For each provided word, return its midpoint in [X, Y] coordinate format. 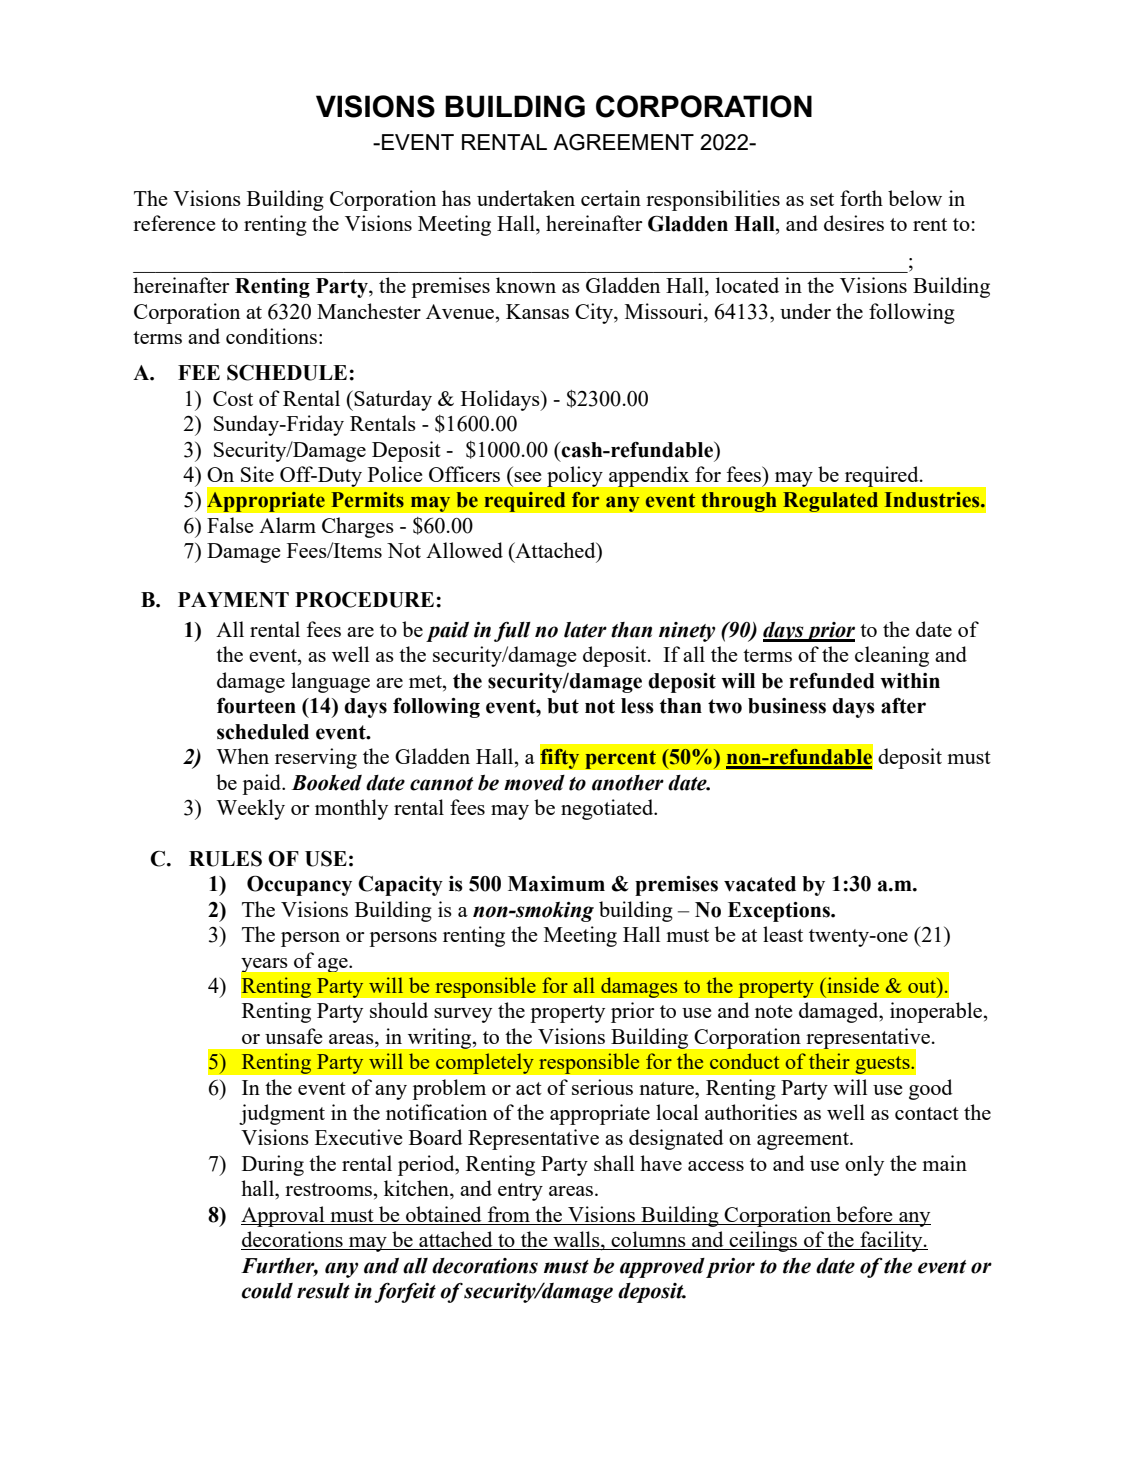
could [267, 1291]
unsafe [293, 1036]
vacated [760, 884]
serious [602, 1087]
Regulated [830, 502]
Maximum [556, 884]
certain [611, 198]
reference [174, 223]
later [585, 630]
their [829, 1061]
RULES [225, 859]
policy [574, 476]
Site [257, 474]
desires [854, 223]
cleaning [892, 656]
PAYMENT [233, 599]
